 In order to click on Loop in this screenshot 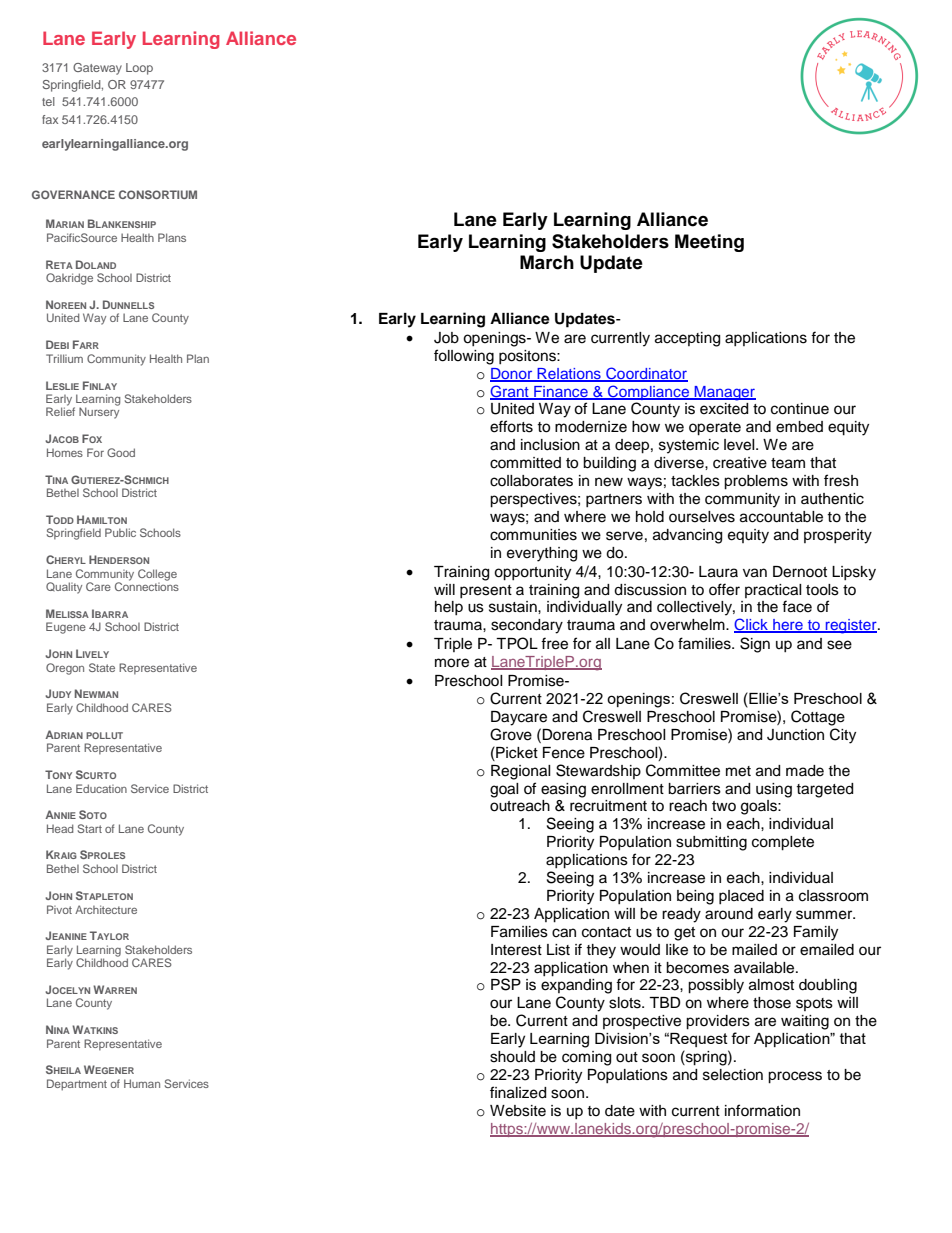, I will do `click(139, 69)`.
